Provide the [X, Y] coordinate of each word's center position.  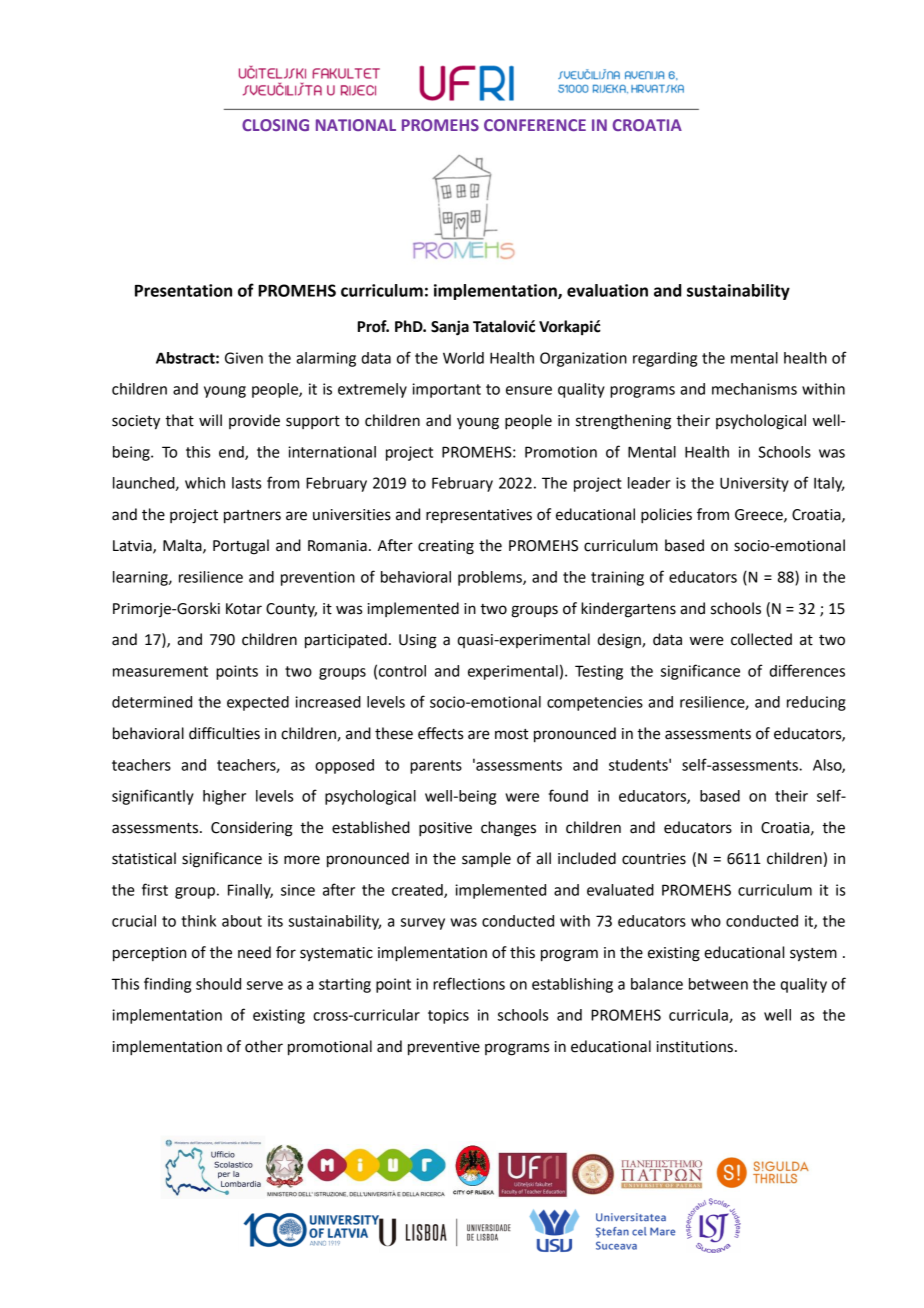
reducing [816, 703]
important [446, 390]
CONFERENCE [535, 125]
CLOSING [275, 125]
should [218, 984]
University [754, 484]
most [511, 734]
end [232, 453]
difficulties [224, 733]
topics [448, 1016]
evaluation [607, 290]
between [718, 984]
